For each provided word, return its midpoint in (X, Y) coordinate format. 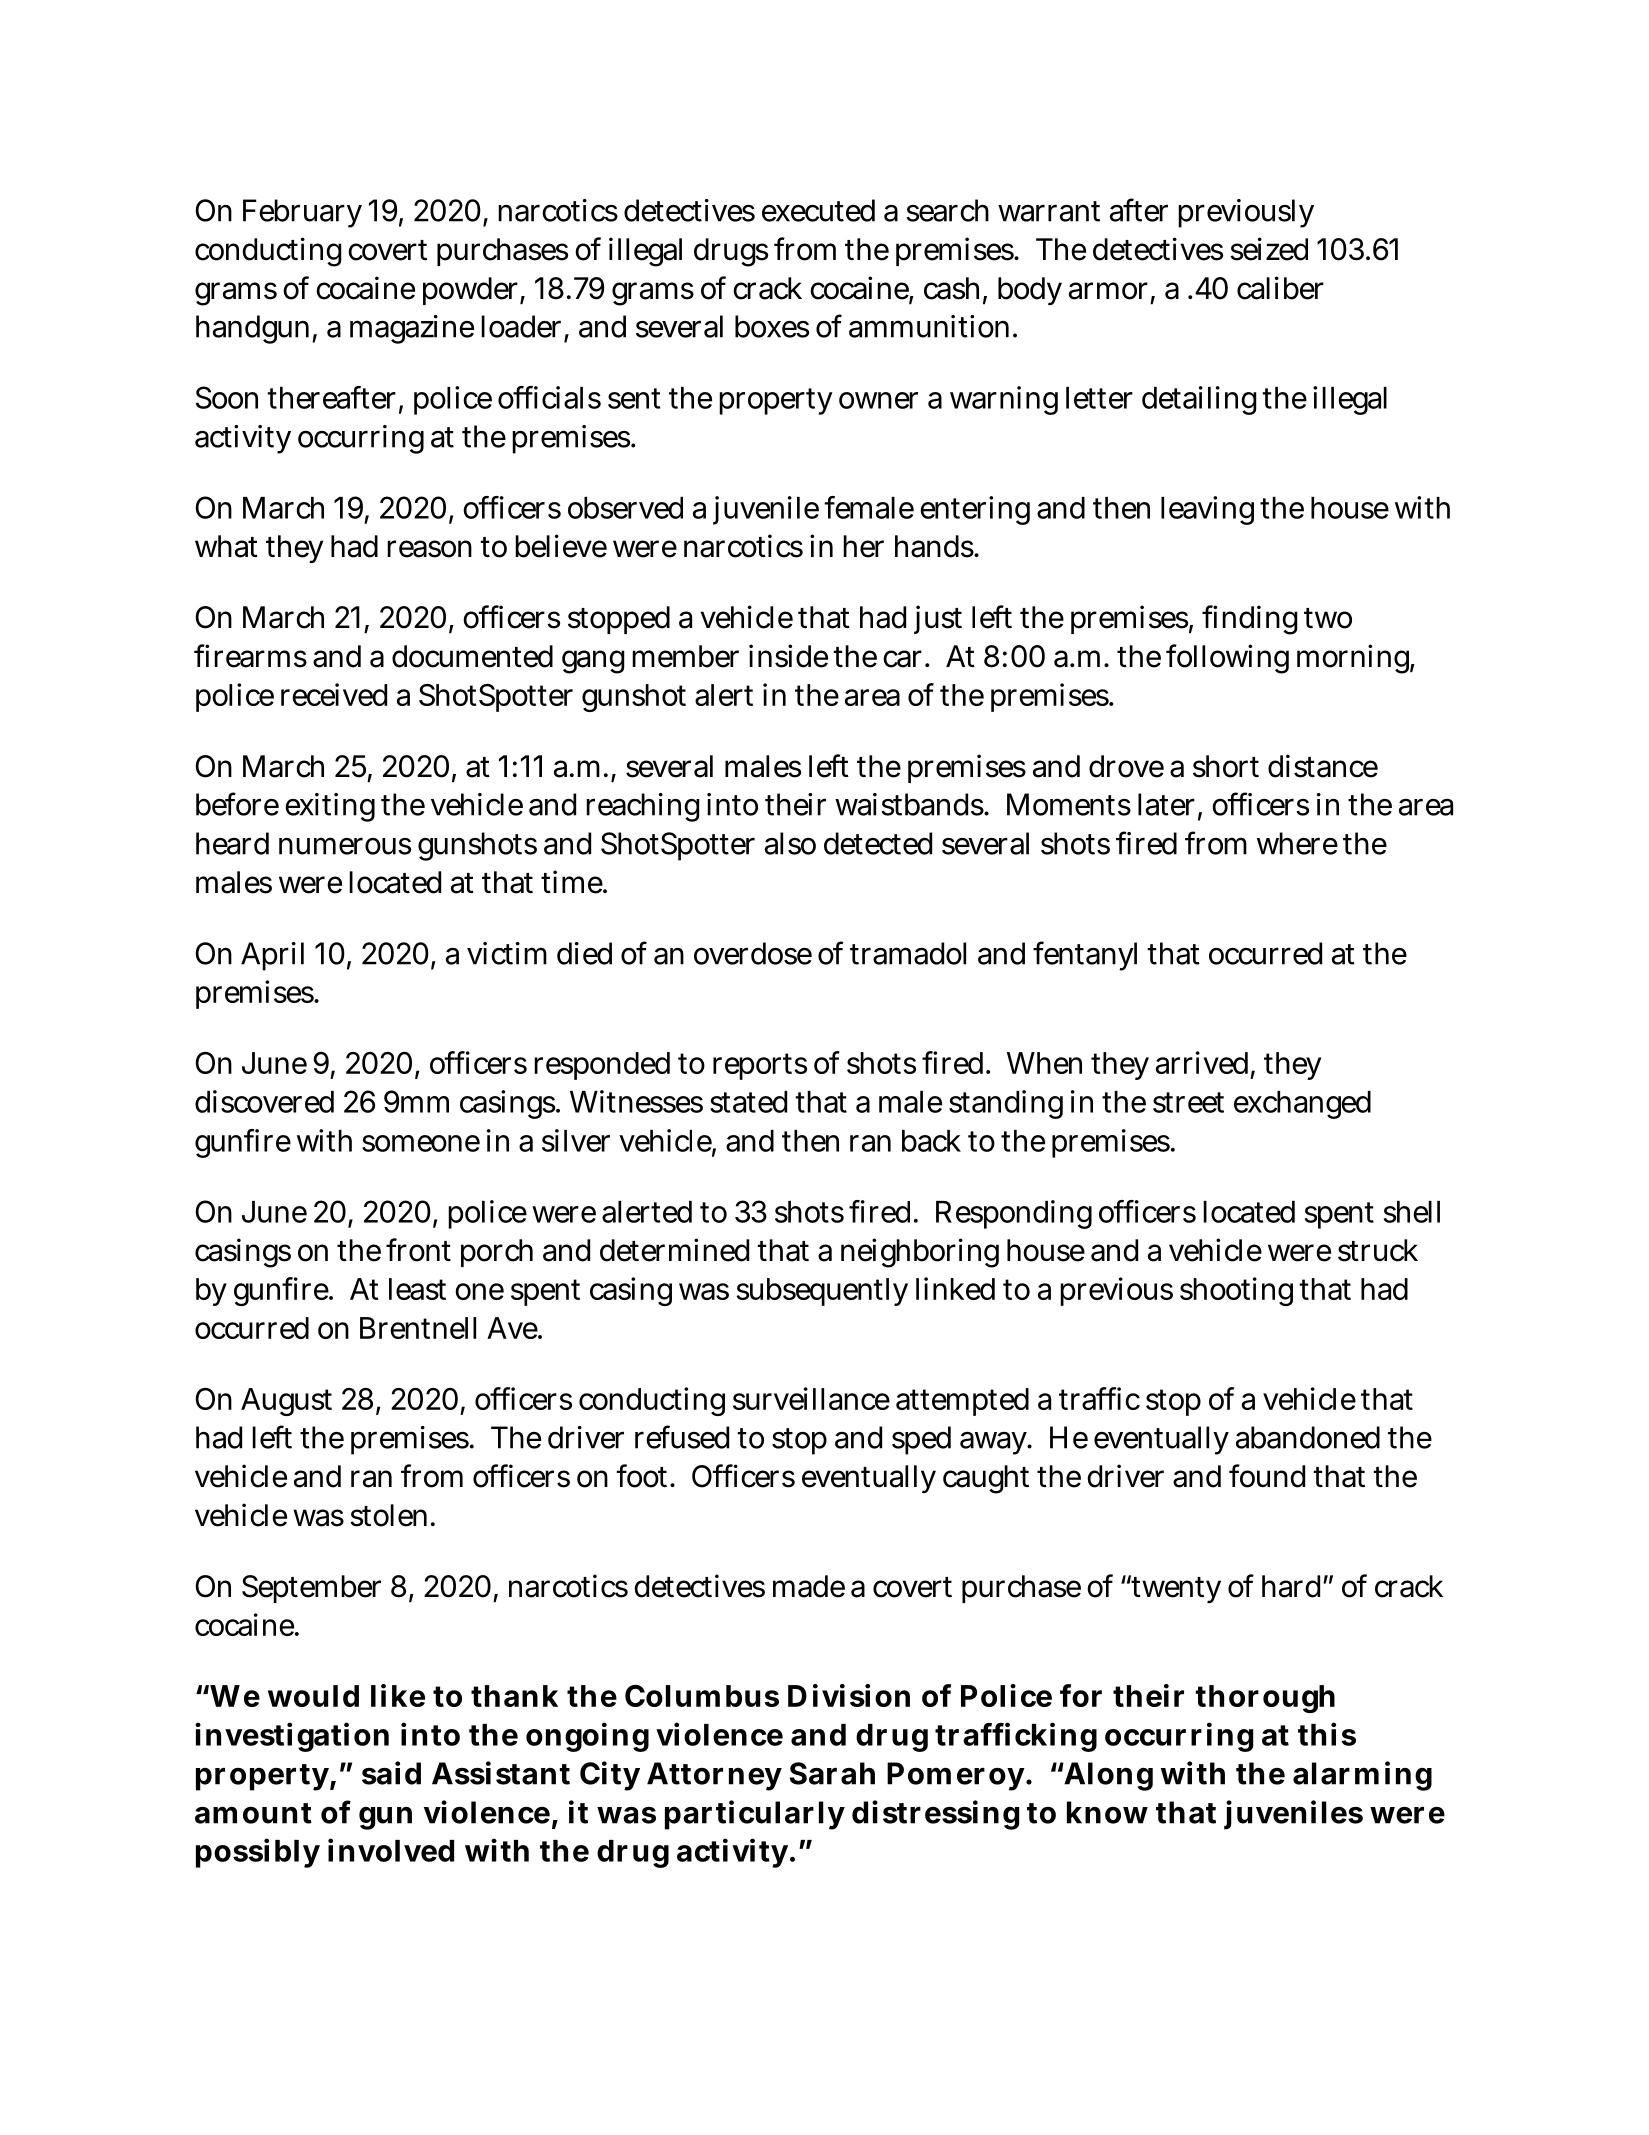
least (417, 1289)
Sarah (832, 1773)
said (391, 1773)
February (302, 213)
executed (818, 210)
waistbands (910, 804)
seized (1269, 249)
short (1226, 766)
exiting (330, 807)
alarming (1362, 1776)
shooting (1236, 1291)
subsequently (822, 1292)
